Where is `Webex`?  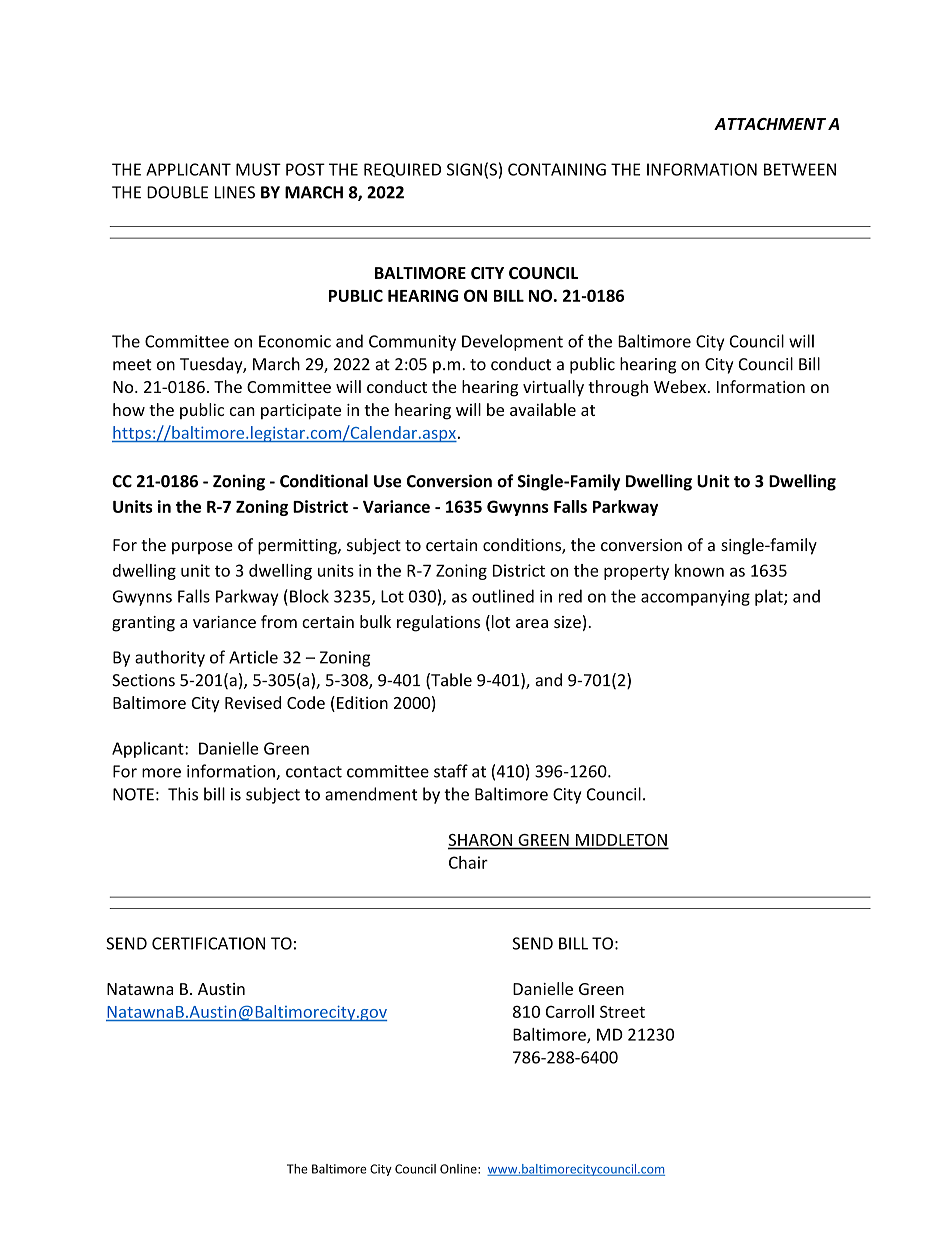 Webex is located at coordinates (680, 386).
